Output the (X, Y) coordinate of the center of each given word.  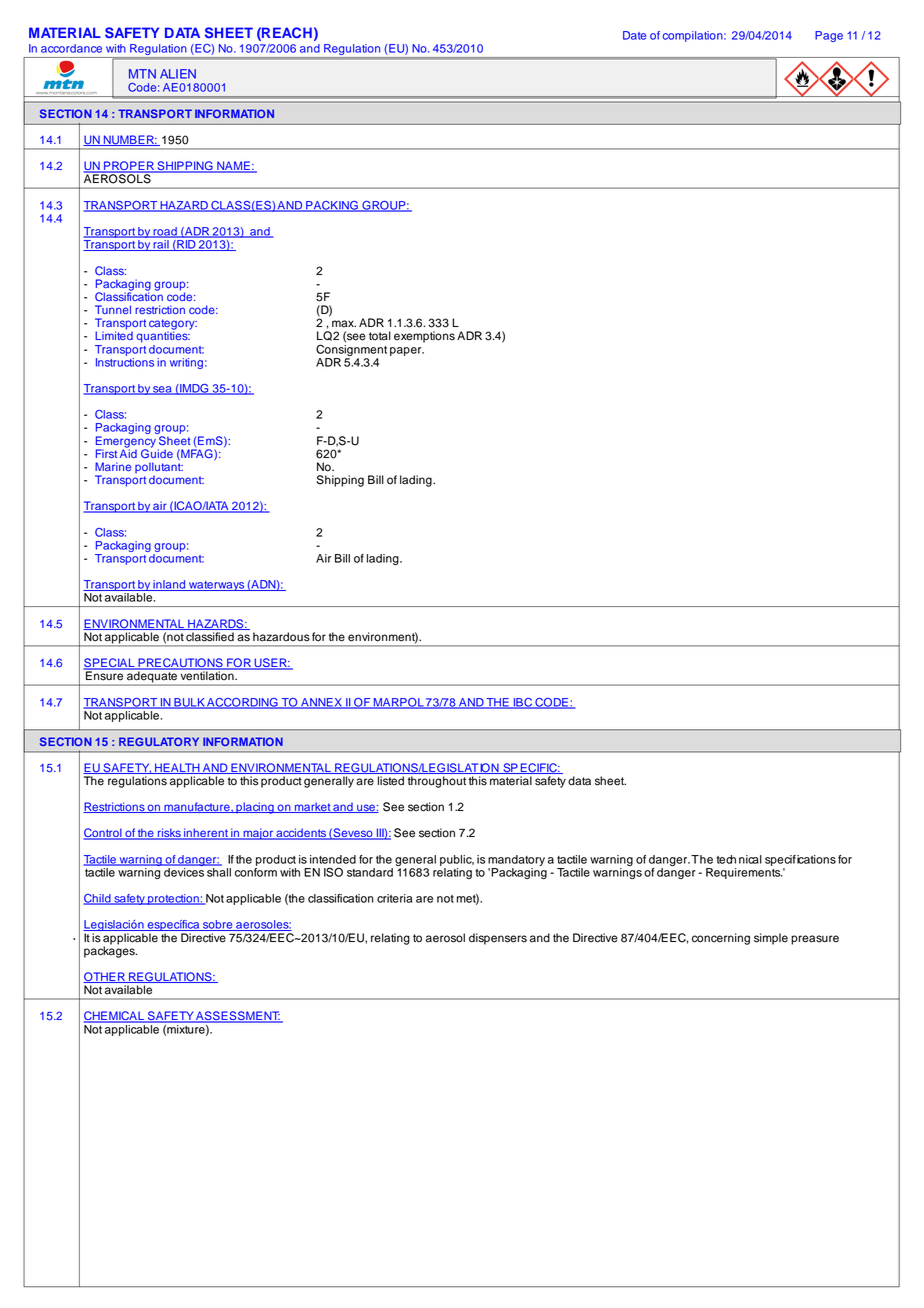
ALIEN (178, 74)
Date (634, 35)
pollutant (159, 467)
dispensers (498, 939)
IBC (522, 703)
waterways (217, 586)
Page (829, 36)
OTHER (105, 977)
